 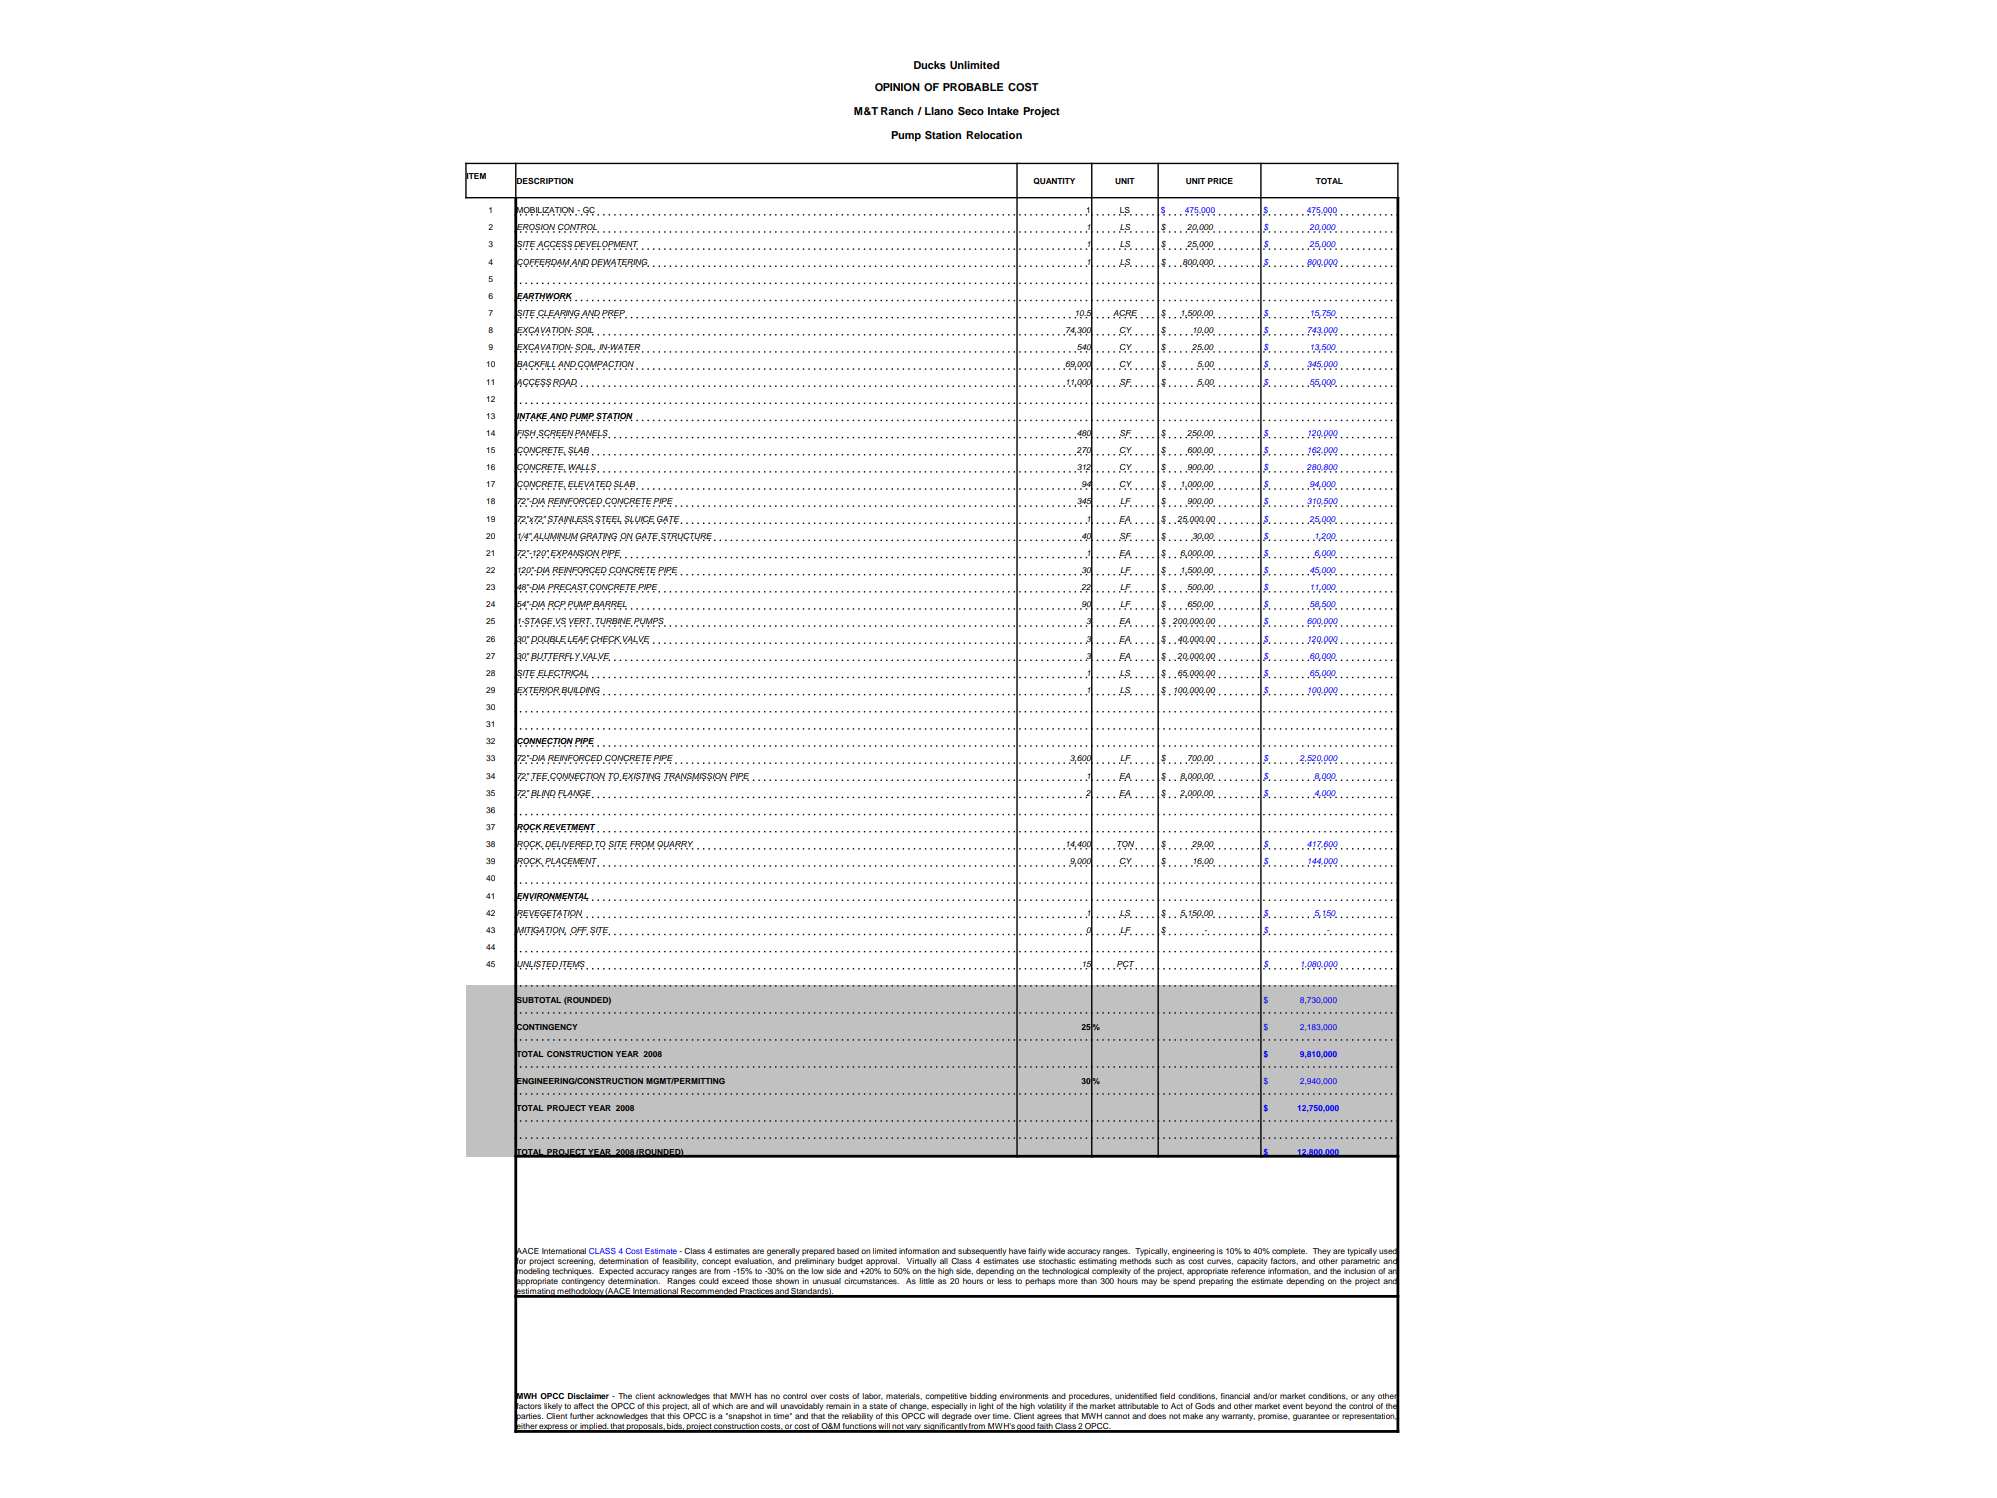 What do you see at coordinates (675, 845) in the screenshot?
I see `QUARRY` at bounding box center [675, 845].
